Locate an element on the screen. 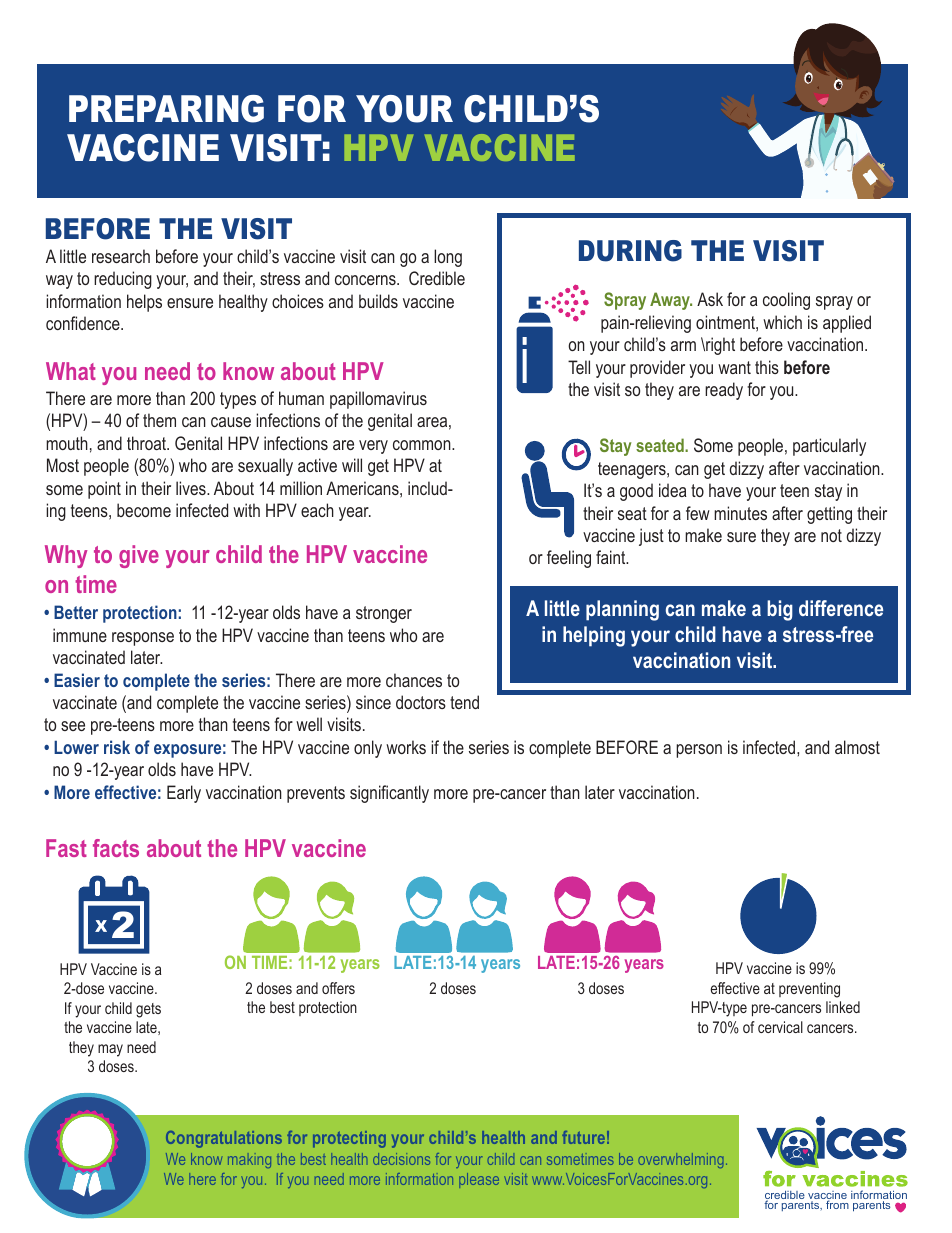  person is located at coordinates (699, 751).
